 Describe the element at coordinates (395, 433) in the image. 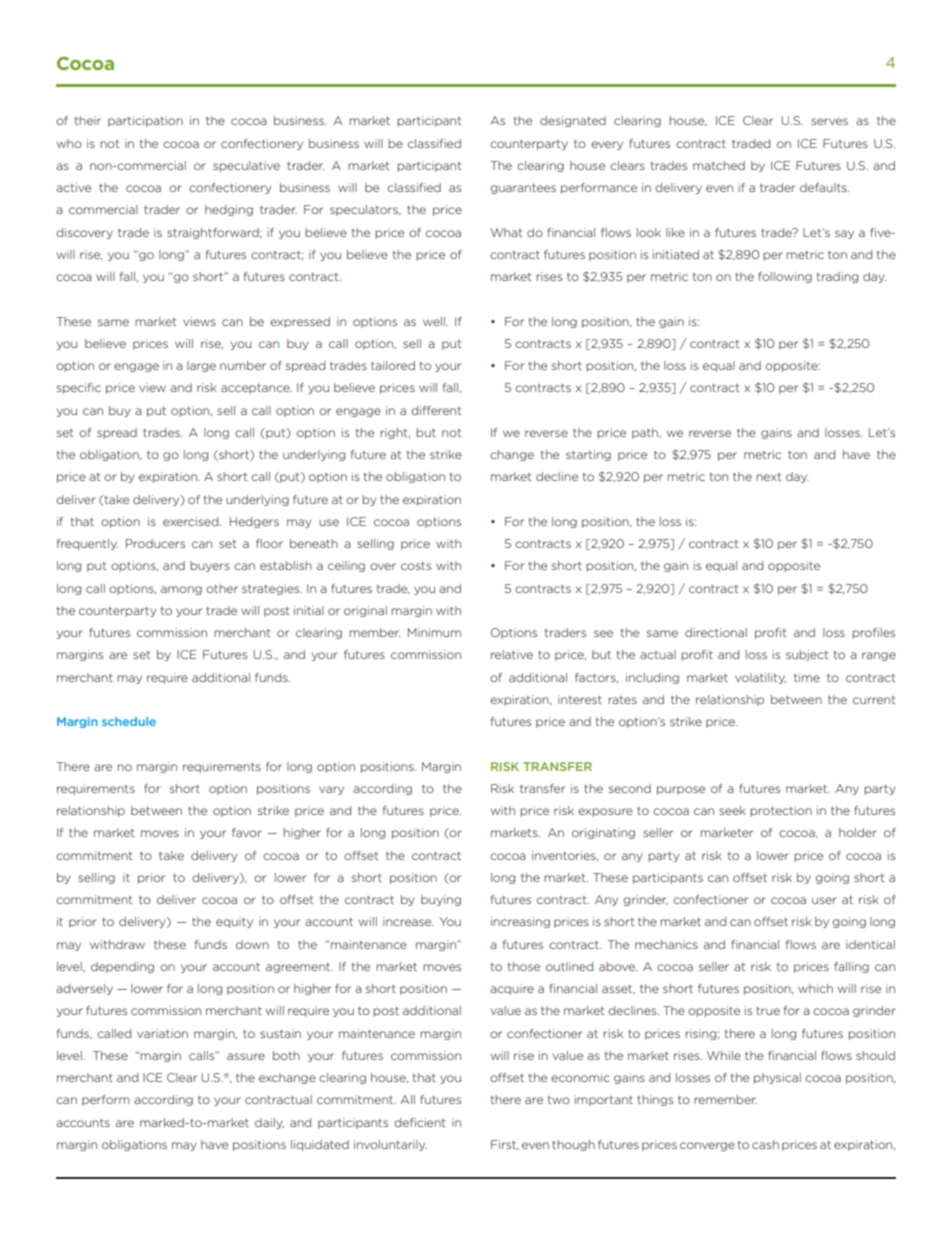

I see `right` at that location.
